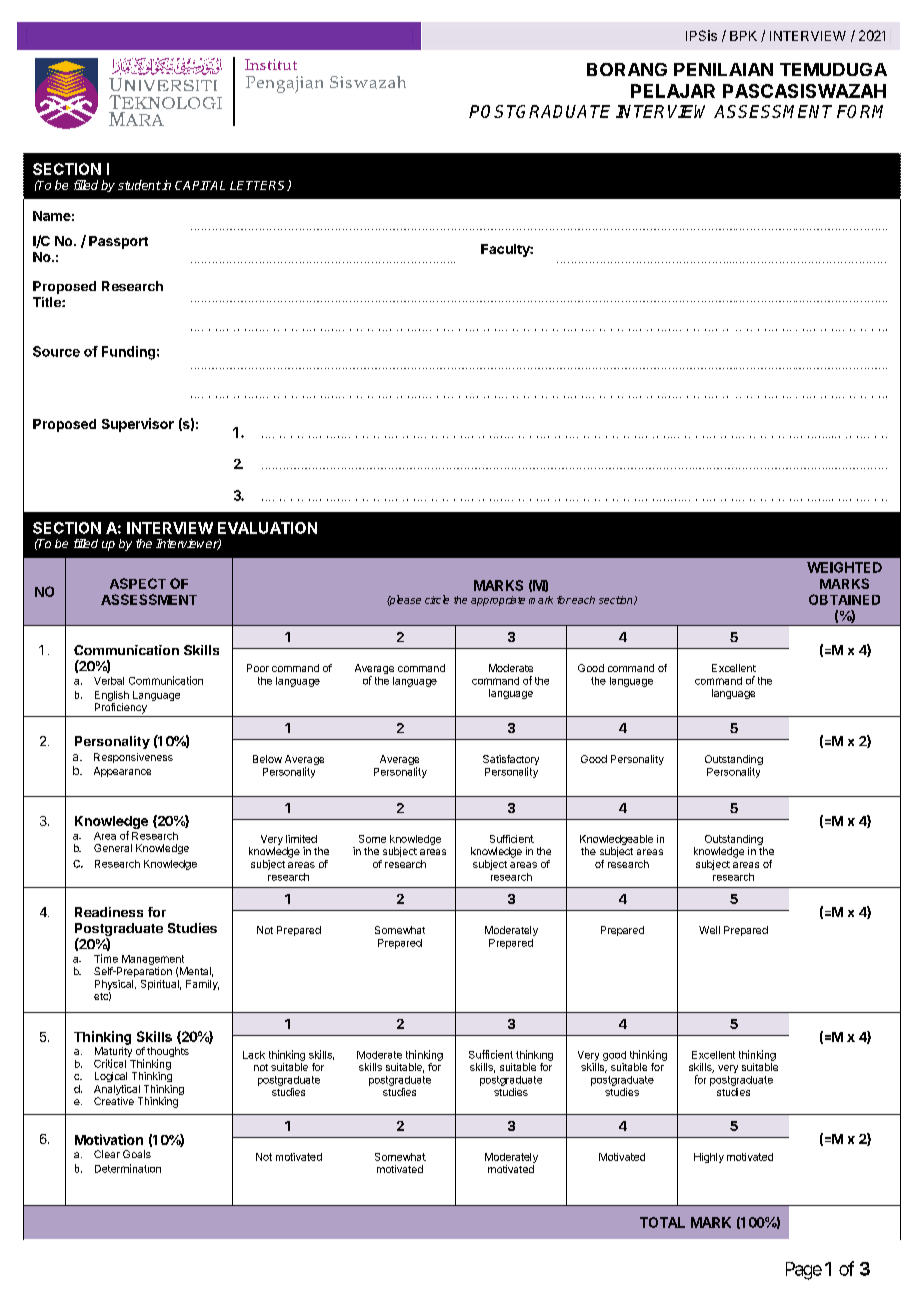 The width and height of the screenshot is (924, 1308). I want to click on Verbal, so click(109, 681).
